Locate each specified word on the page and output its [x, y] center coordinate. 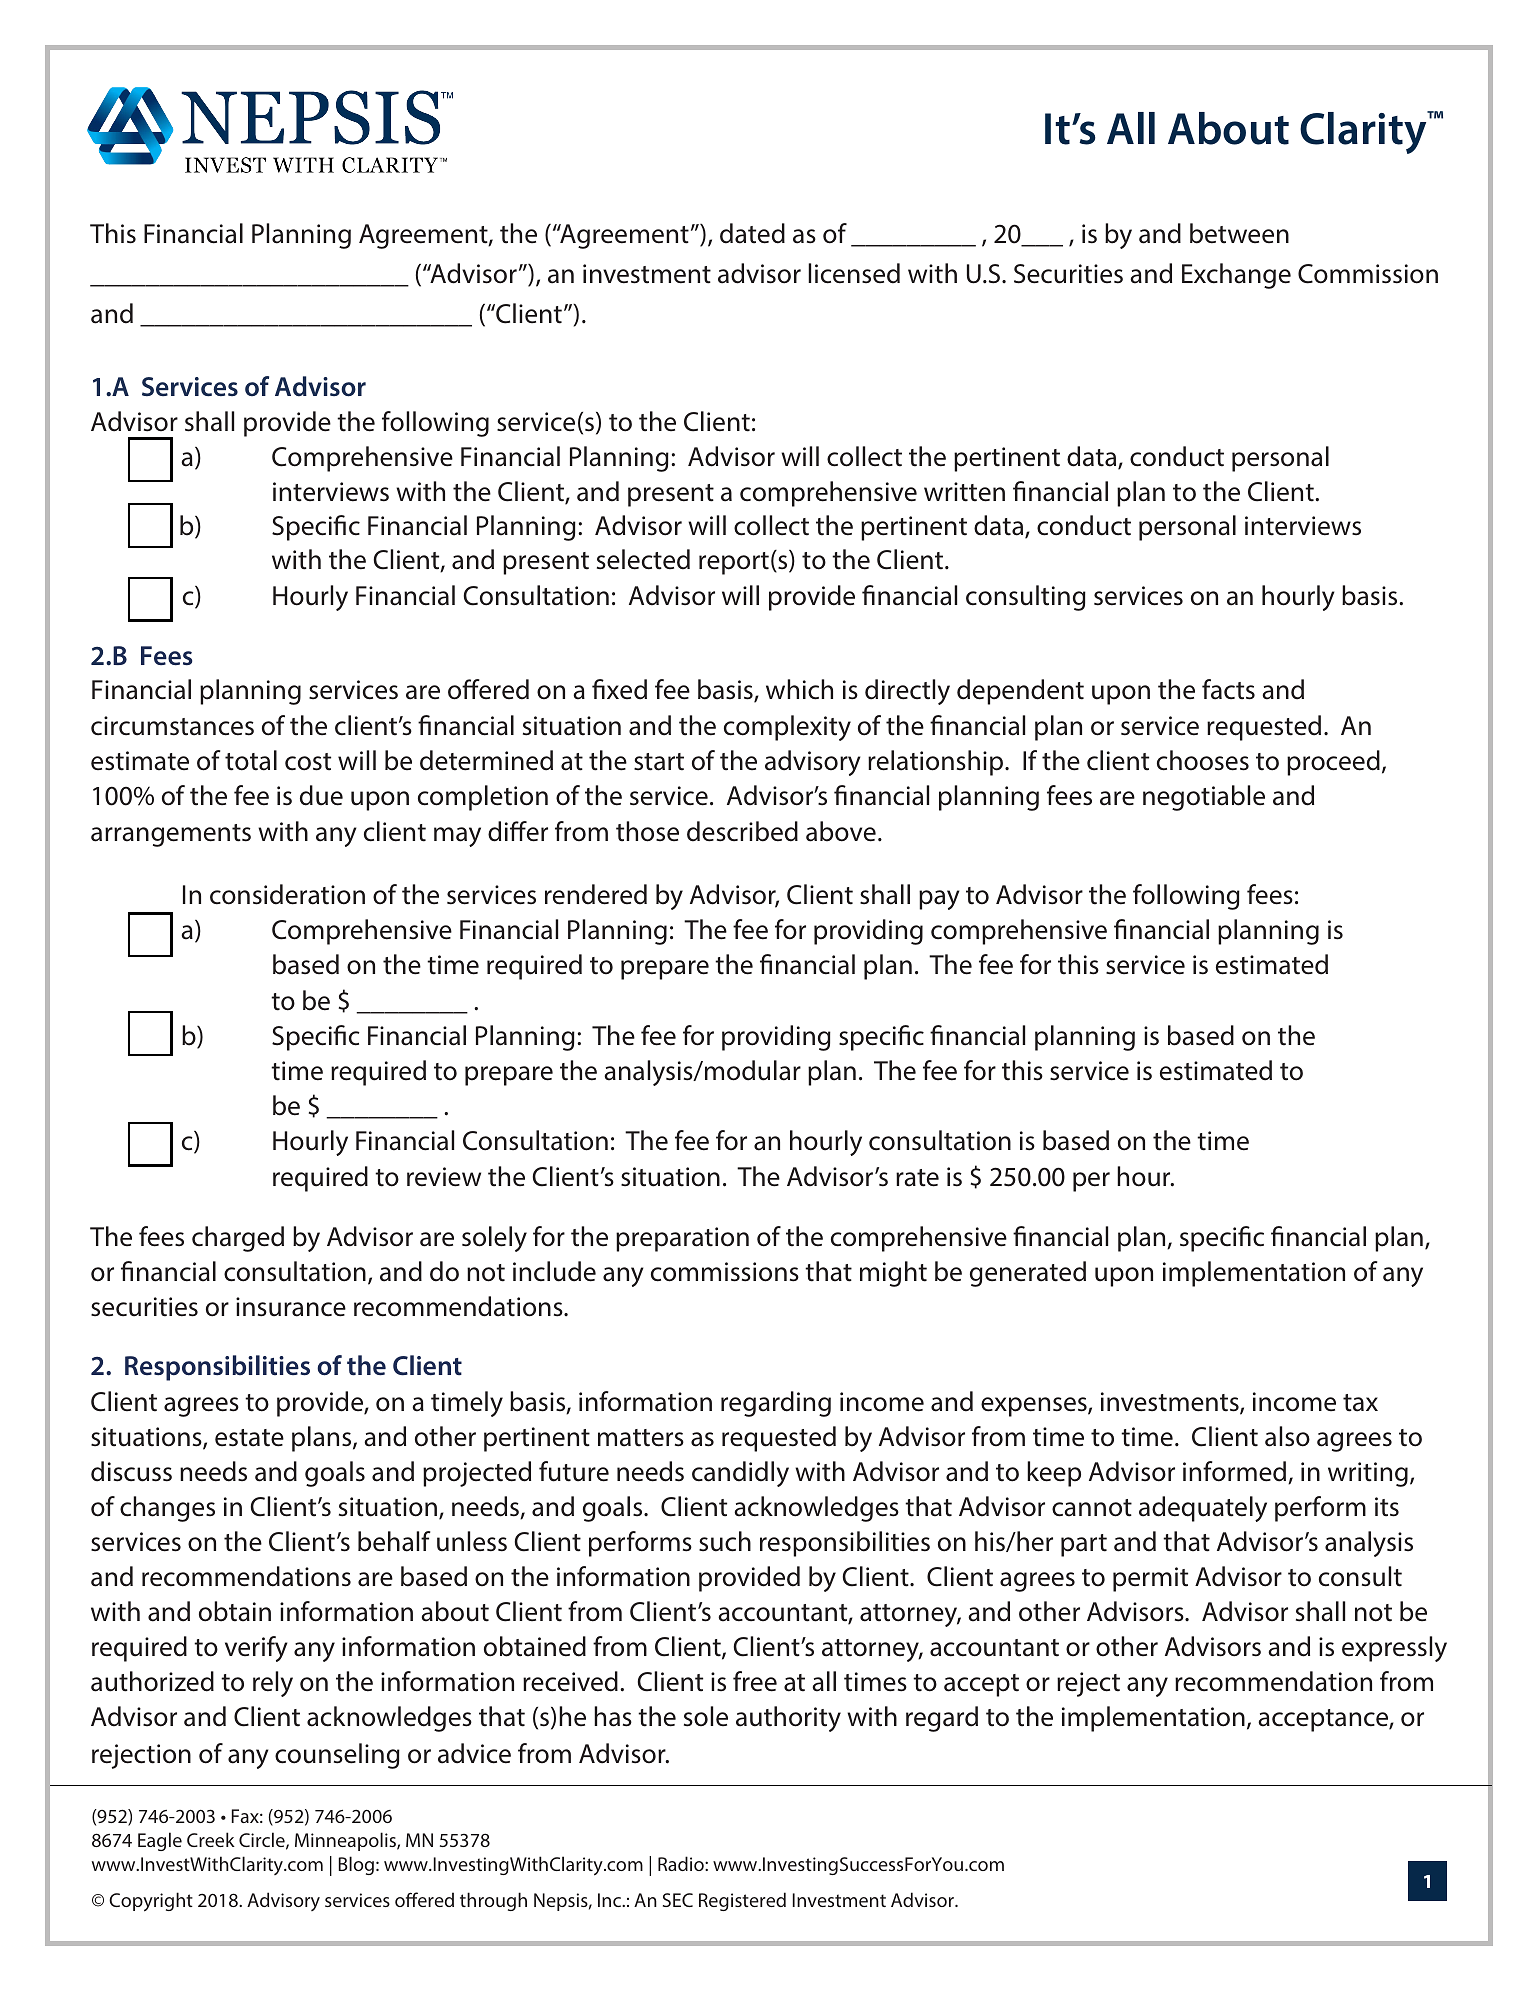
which [799, 689]
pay [939, 900]
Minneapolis [346, 1841]
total [251, 760]
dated [752, 233]
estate [249, 1438]
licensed [854, 273]
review [444, 1177]
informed [1236, 1472]
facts [1228, 689]
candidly [740, 1474]
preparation [682, 1239]
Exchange [1236, 276]
